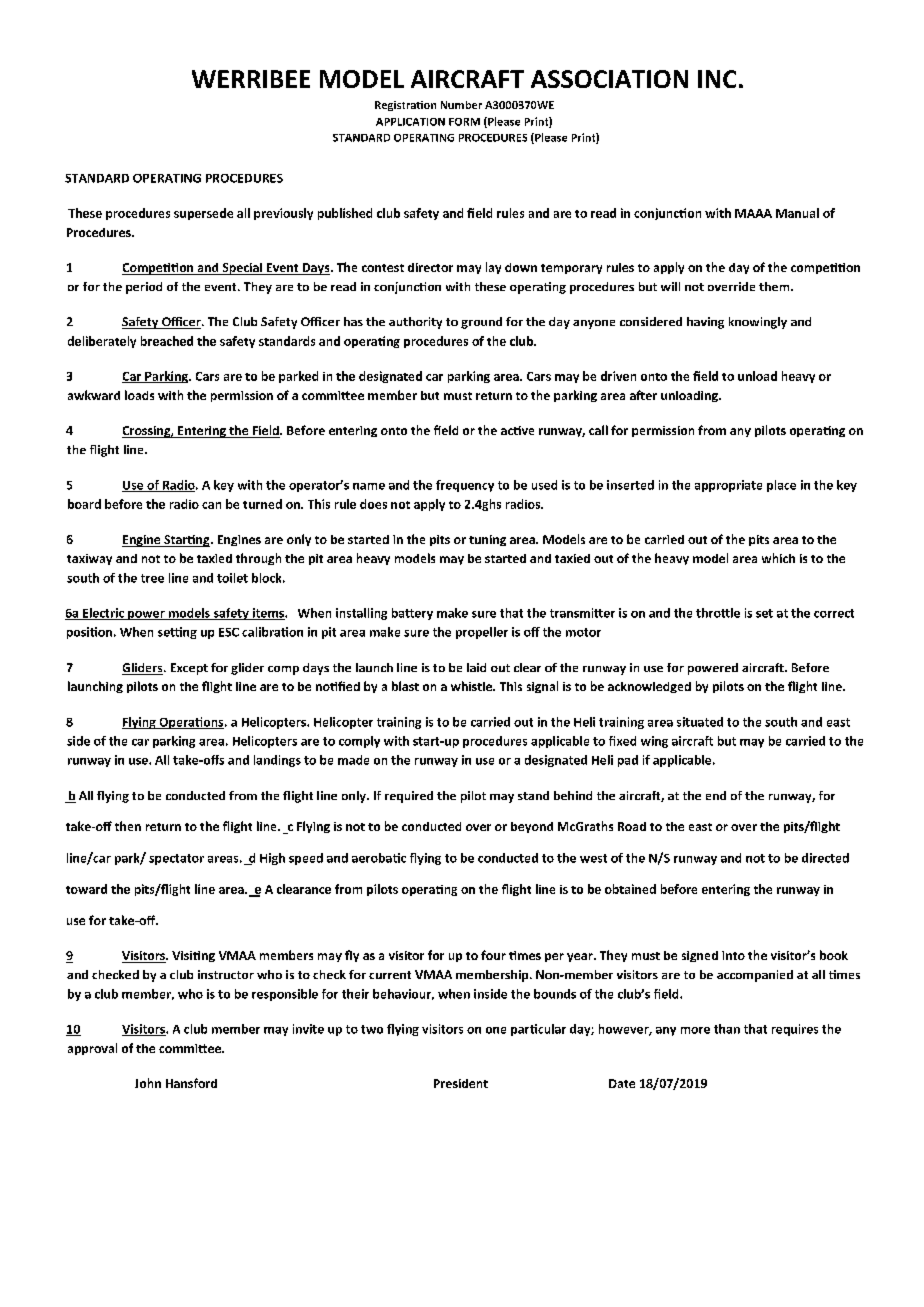  Describe the element at coordinates (461, 105) in the screenshot. I see `Number` at that location.
